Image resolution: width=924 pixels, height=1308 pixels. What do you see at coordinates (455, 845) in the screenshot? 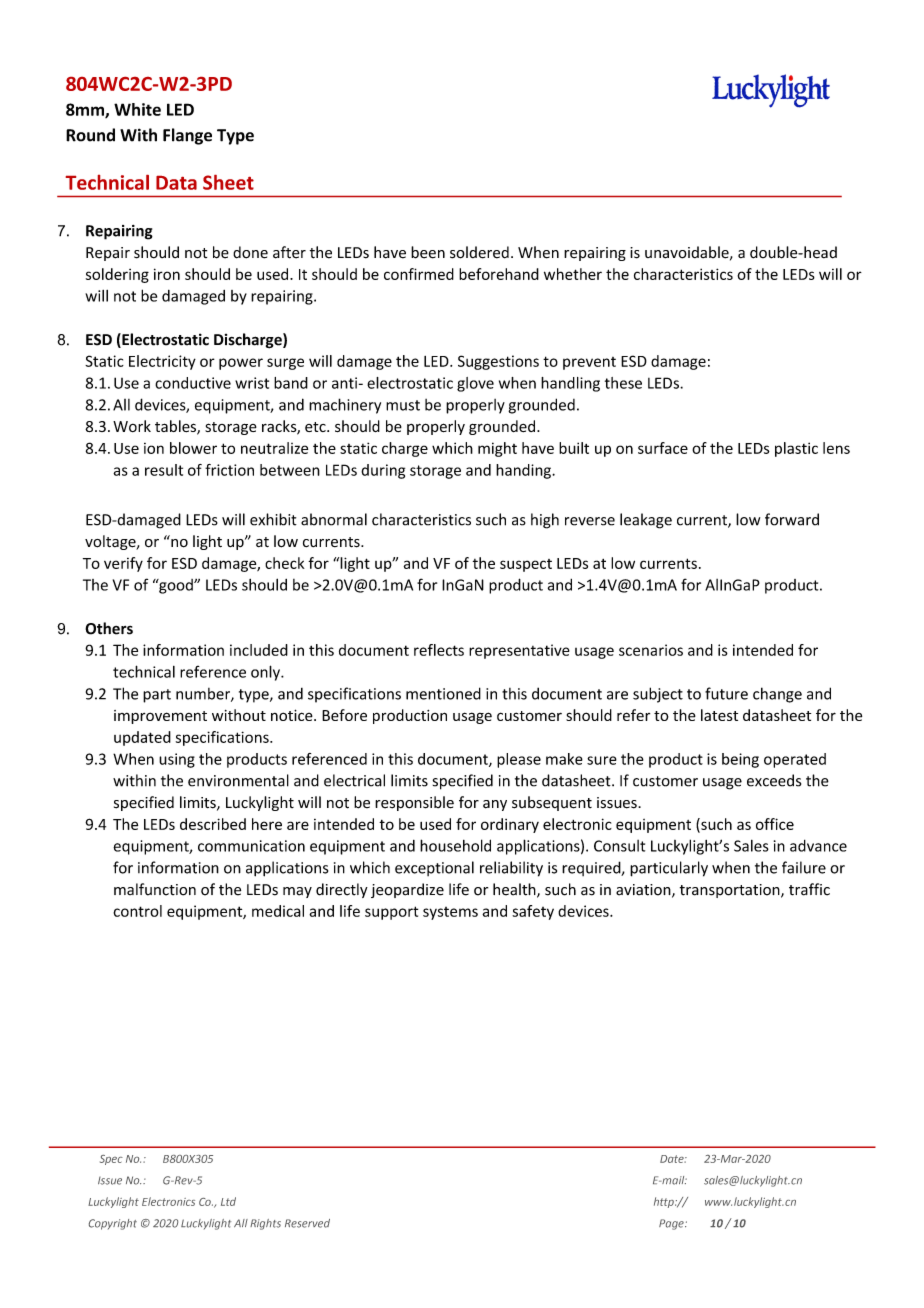
I see `household` at bounding box center [455, 845].
